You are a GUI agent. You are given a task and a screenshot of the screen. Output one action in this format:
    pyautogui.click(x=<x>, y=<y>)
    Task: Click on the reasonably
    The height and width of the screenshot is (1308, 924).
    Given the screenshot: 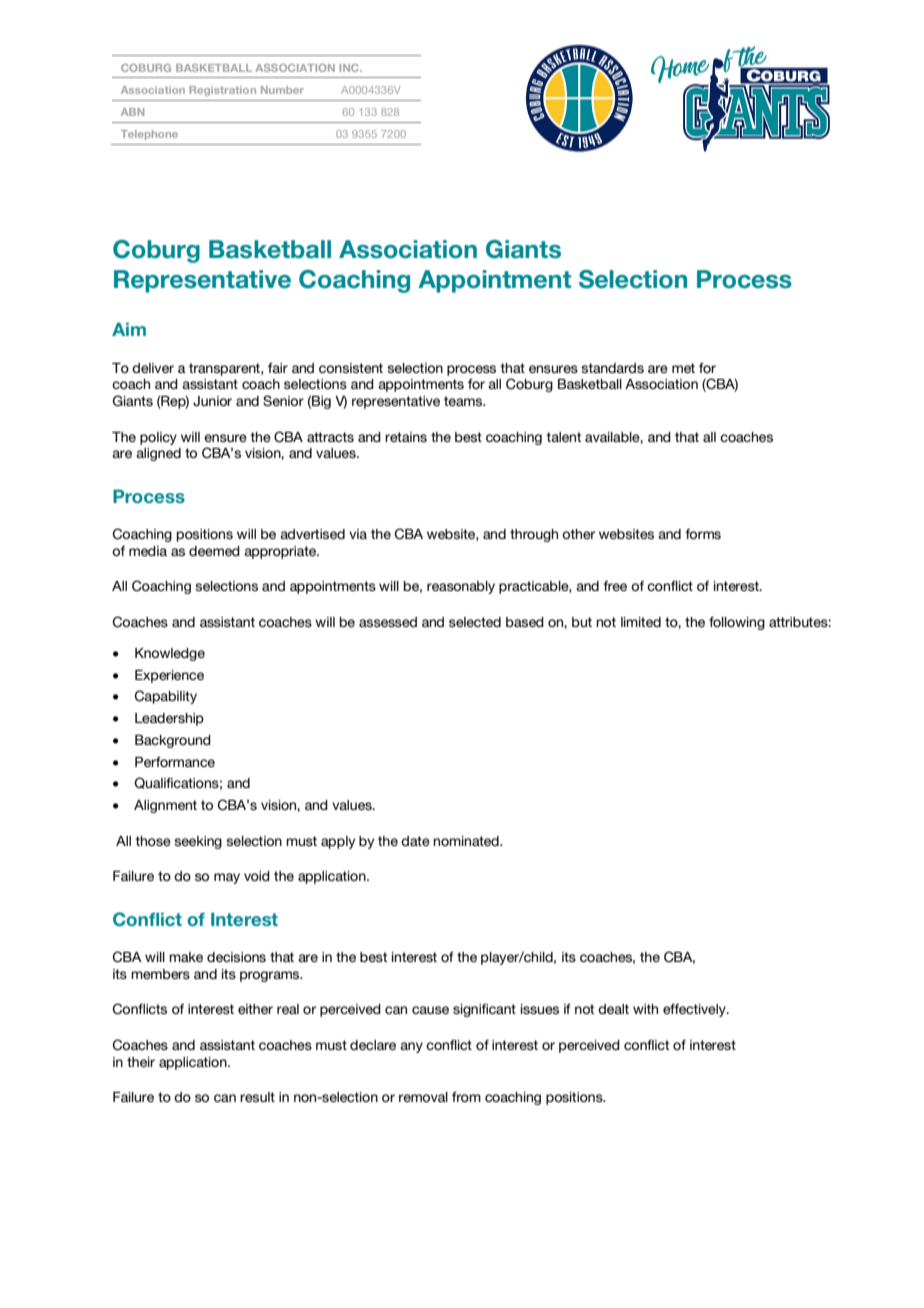 What is the action you would take?
    pyautogui.click(x=461, y=587)
